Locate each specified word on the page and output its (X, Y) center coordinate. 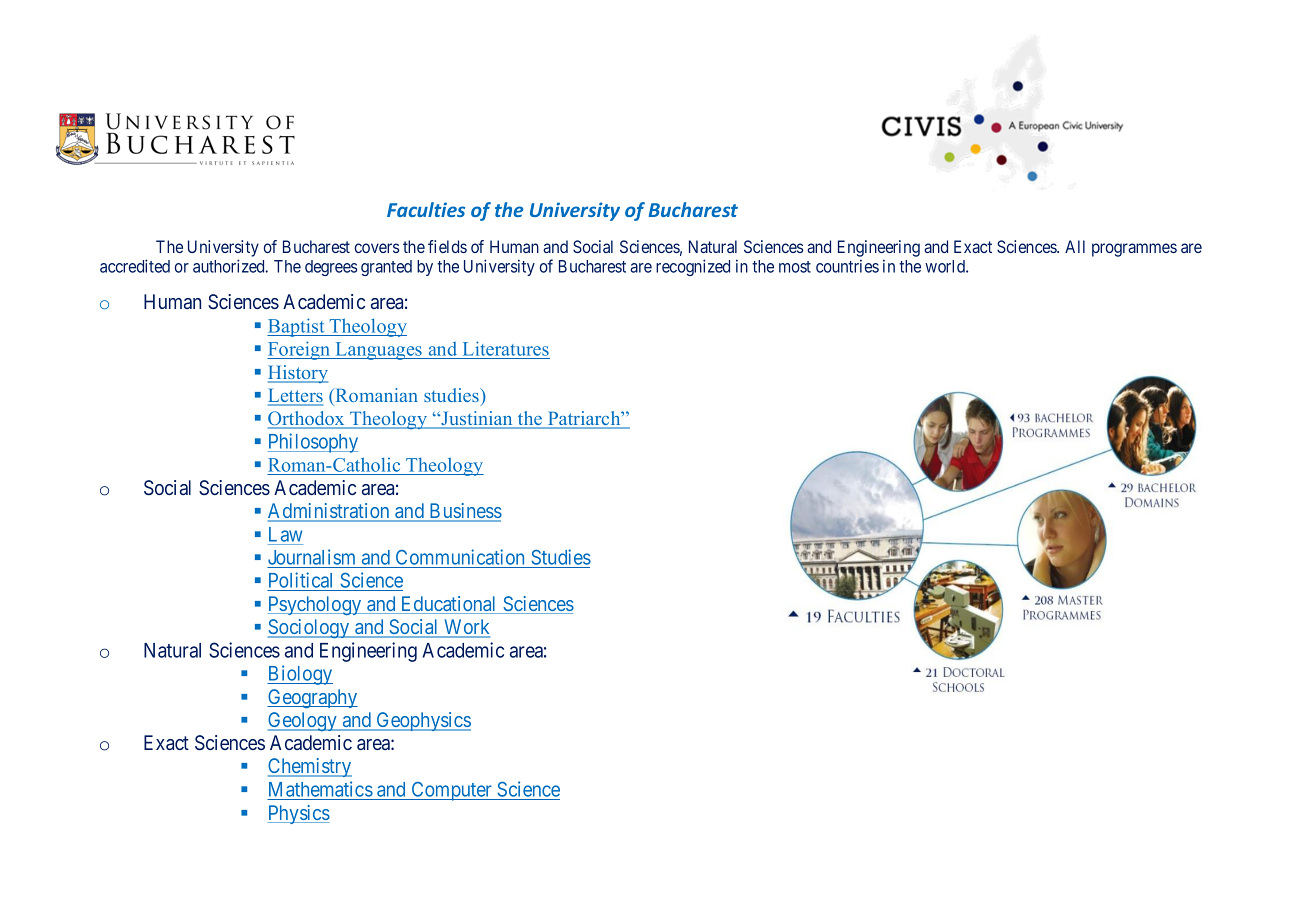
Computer (451, 791)
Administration (330, 512)
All (1075, 246)
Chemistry (310, 767)
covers (377, 248)
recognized (693, 267)
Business (464, 512)
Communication (460, 557)
